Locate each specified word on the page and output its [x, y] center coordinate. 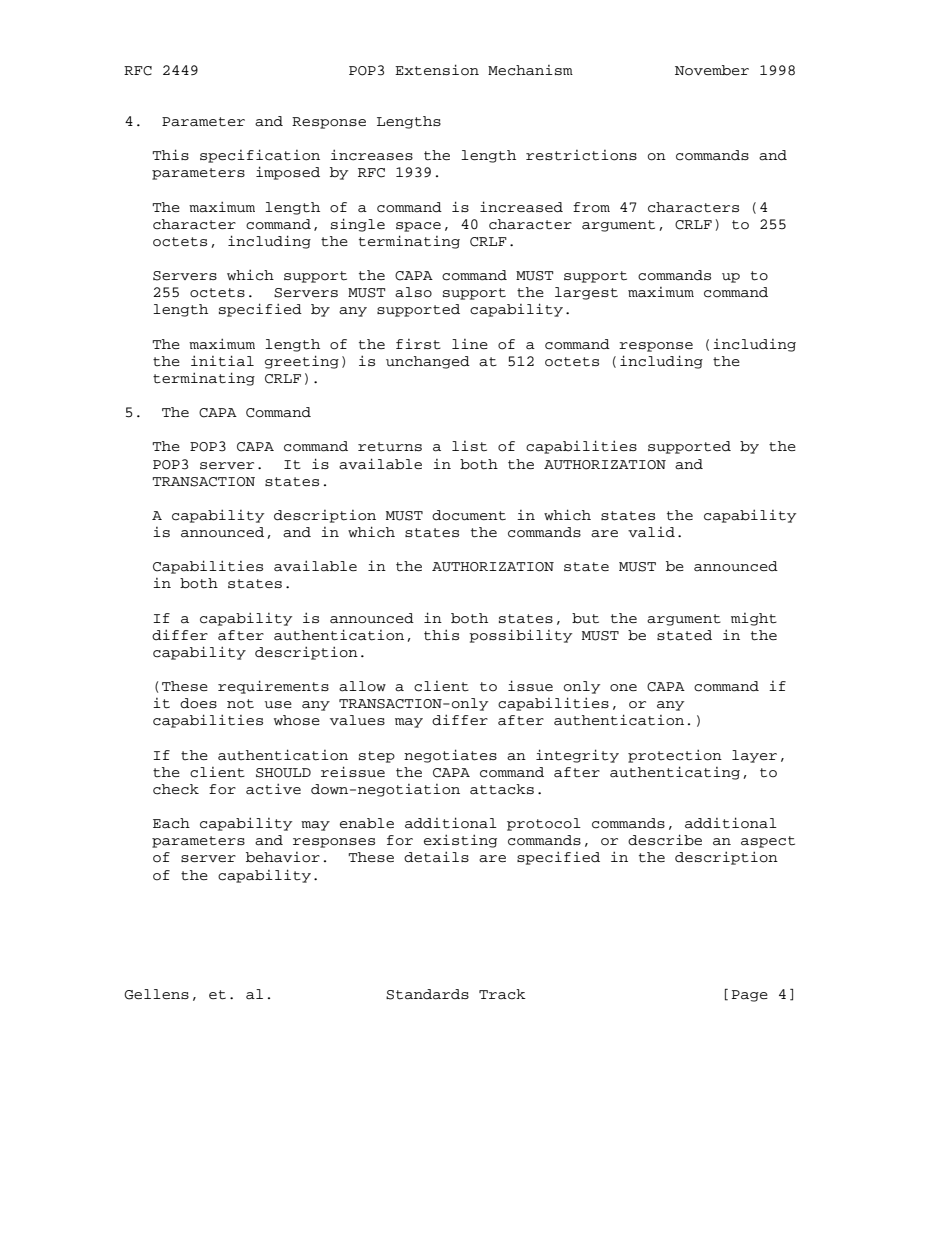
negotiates [450, 756]
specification [260, 156]
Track [502, 994]
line [470, 344]
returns [390, 447]
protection [675, 756]
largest [586, 293]
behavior [283, 857]
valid [651, 532]
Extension [437, 70]
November [712, 70]
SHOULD [283, 773]
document [469, 515]
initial [222, 361]
